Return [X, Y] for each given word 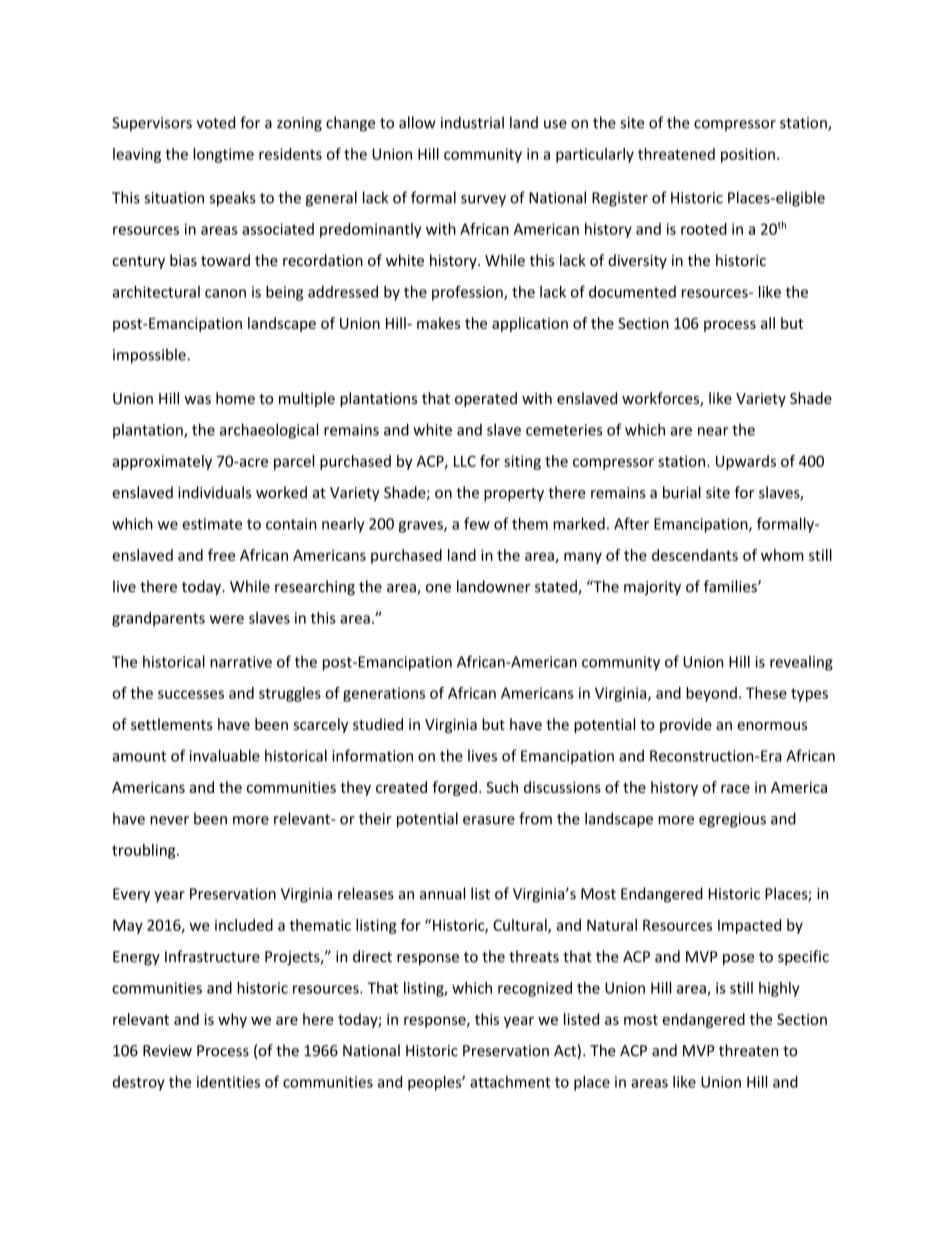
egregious [732, 820]
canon [225, 293]
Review [167, 1051]
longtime [223, 155]
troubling [145, 851]
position [748, 155]
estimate [212, 524]
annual [442, 893]
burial [682, 492]
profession [468, 293]
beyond [711, 694]
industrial [472, 122]
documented [632, 292]
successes [191, 694]
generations [384, 694]
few [477, 523]
